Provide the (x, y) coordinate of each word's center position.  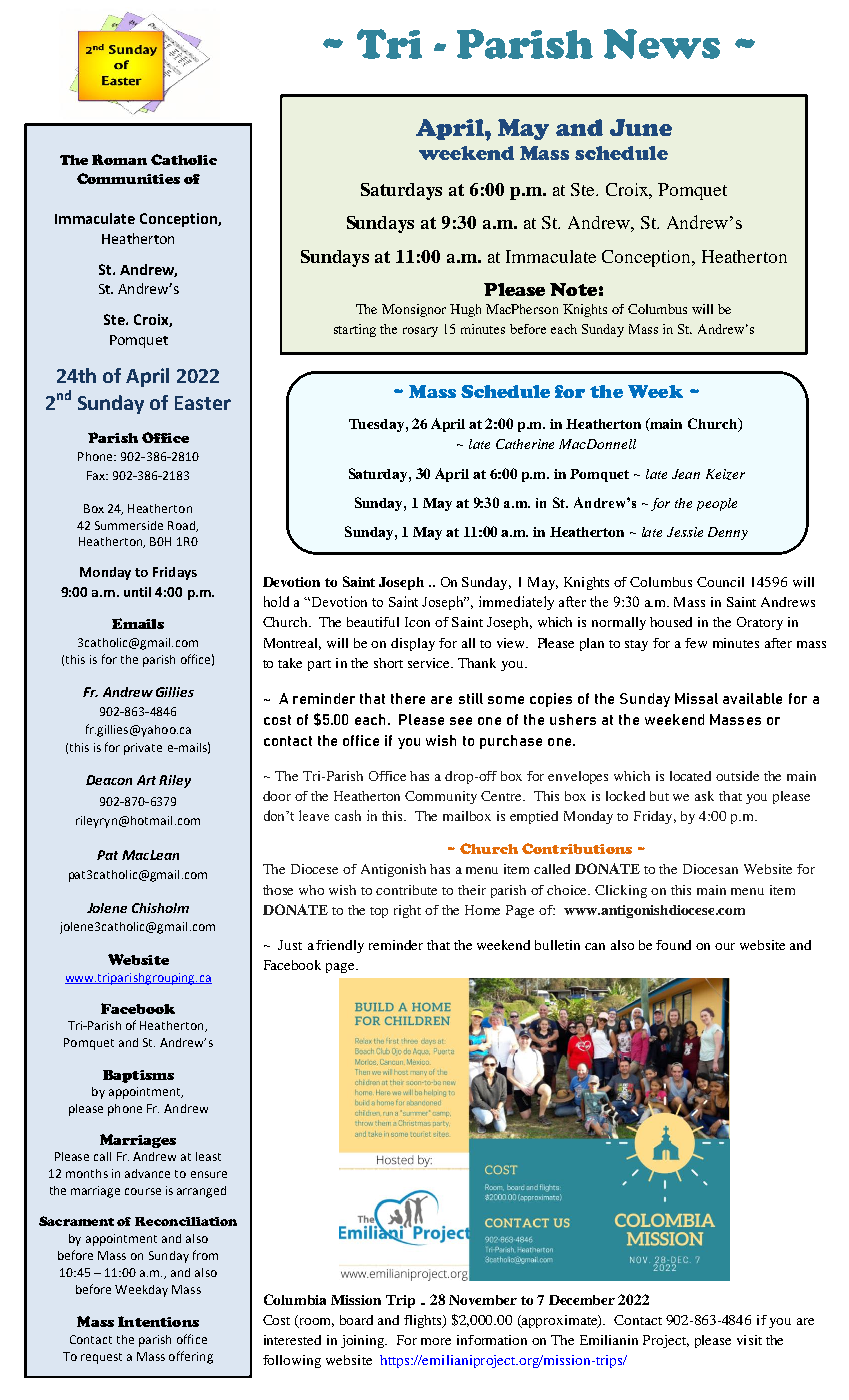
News (662, 44)
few (696, 643)
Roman (119, 159)
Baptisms (138, 1076)
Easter (203, 403)
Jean (686, 474)
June (641, 127)
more (436, 1341)
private (143, 749)
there (408, 698)
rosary (420, 332)
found (673, 945)
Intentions (158, 1321)
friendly (340, 946)
